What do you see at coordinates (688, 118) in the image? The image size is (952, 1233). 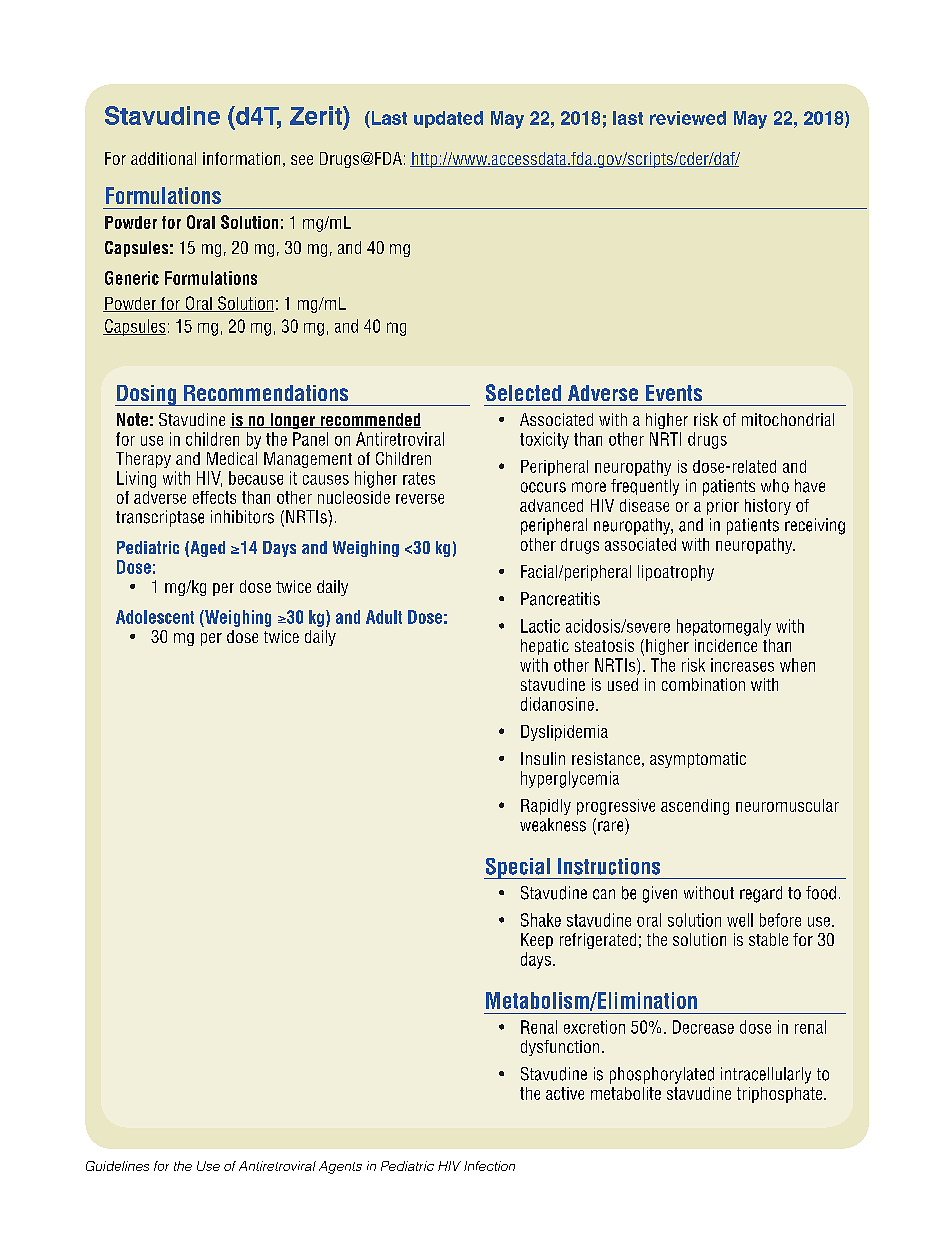 I see `reviewed` at bounding box center [688, 118].
